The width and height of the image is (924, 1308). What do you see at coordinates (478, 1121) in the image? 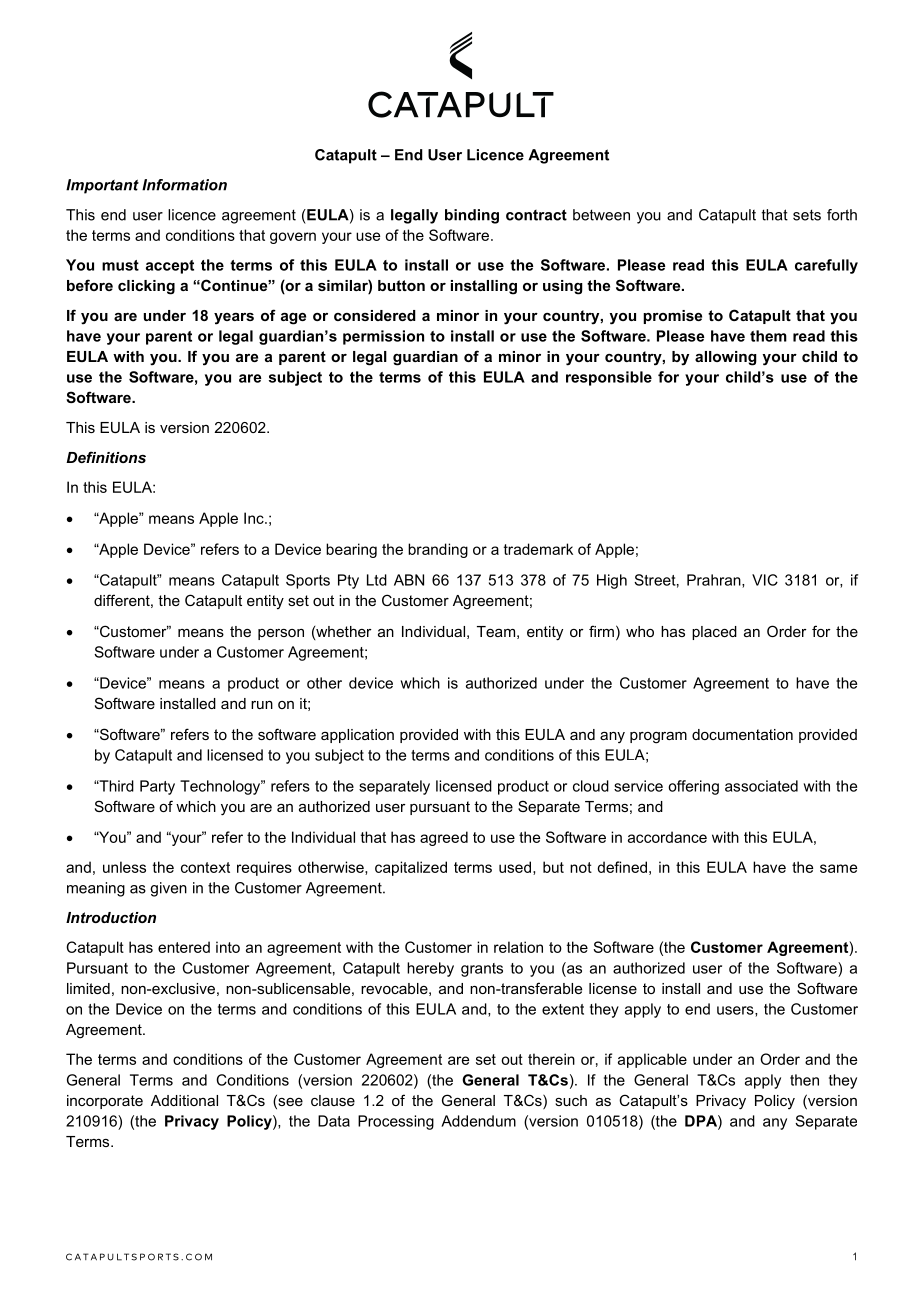
I see `Addendum` at bounding box center [478, 1121].
